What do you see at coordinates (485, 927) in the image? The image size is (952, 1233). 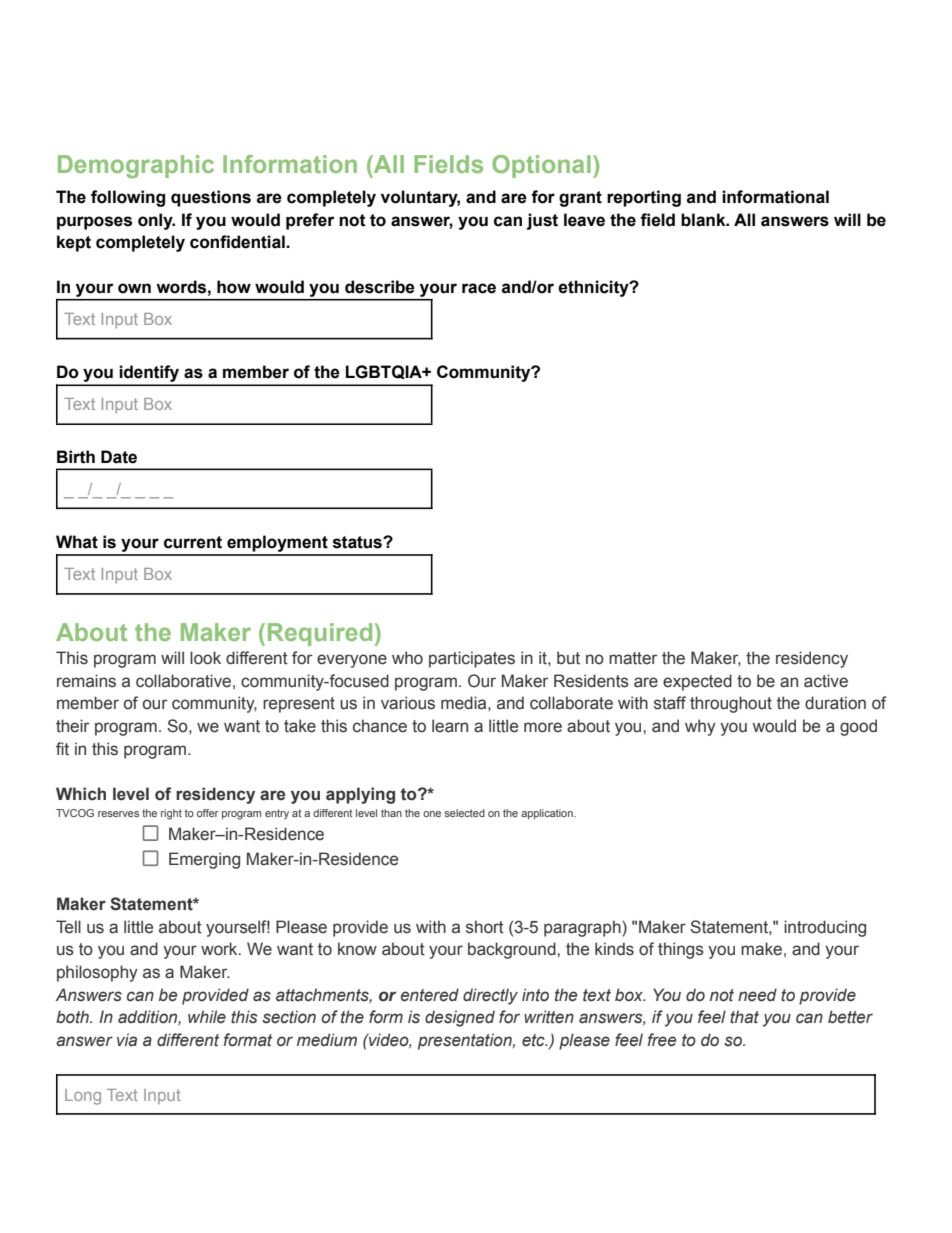 I see `short` at bounding box center [485, 927].
